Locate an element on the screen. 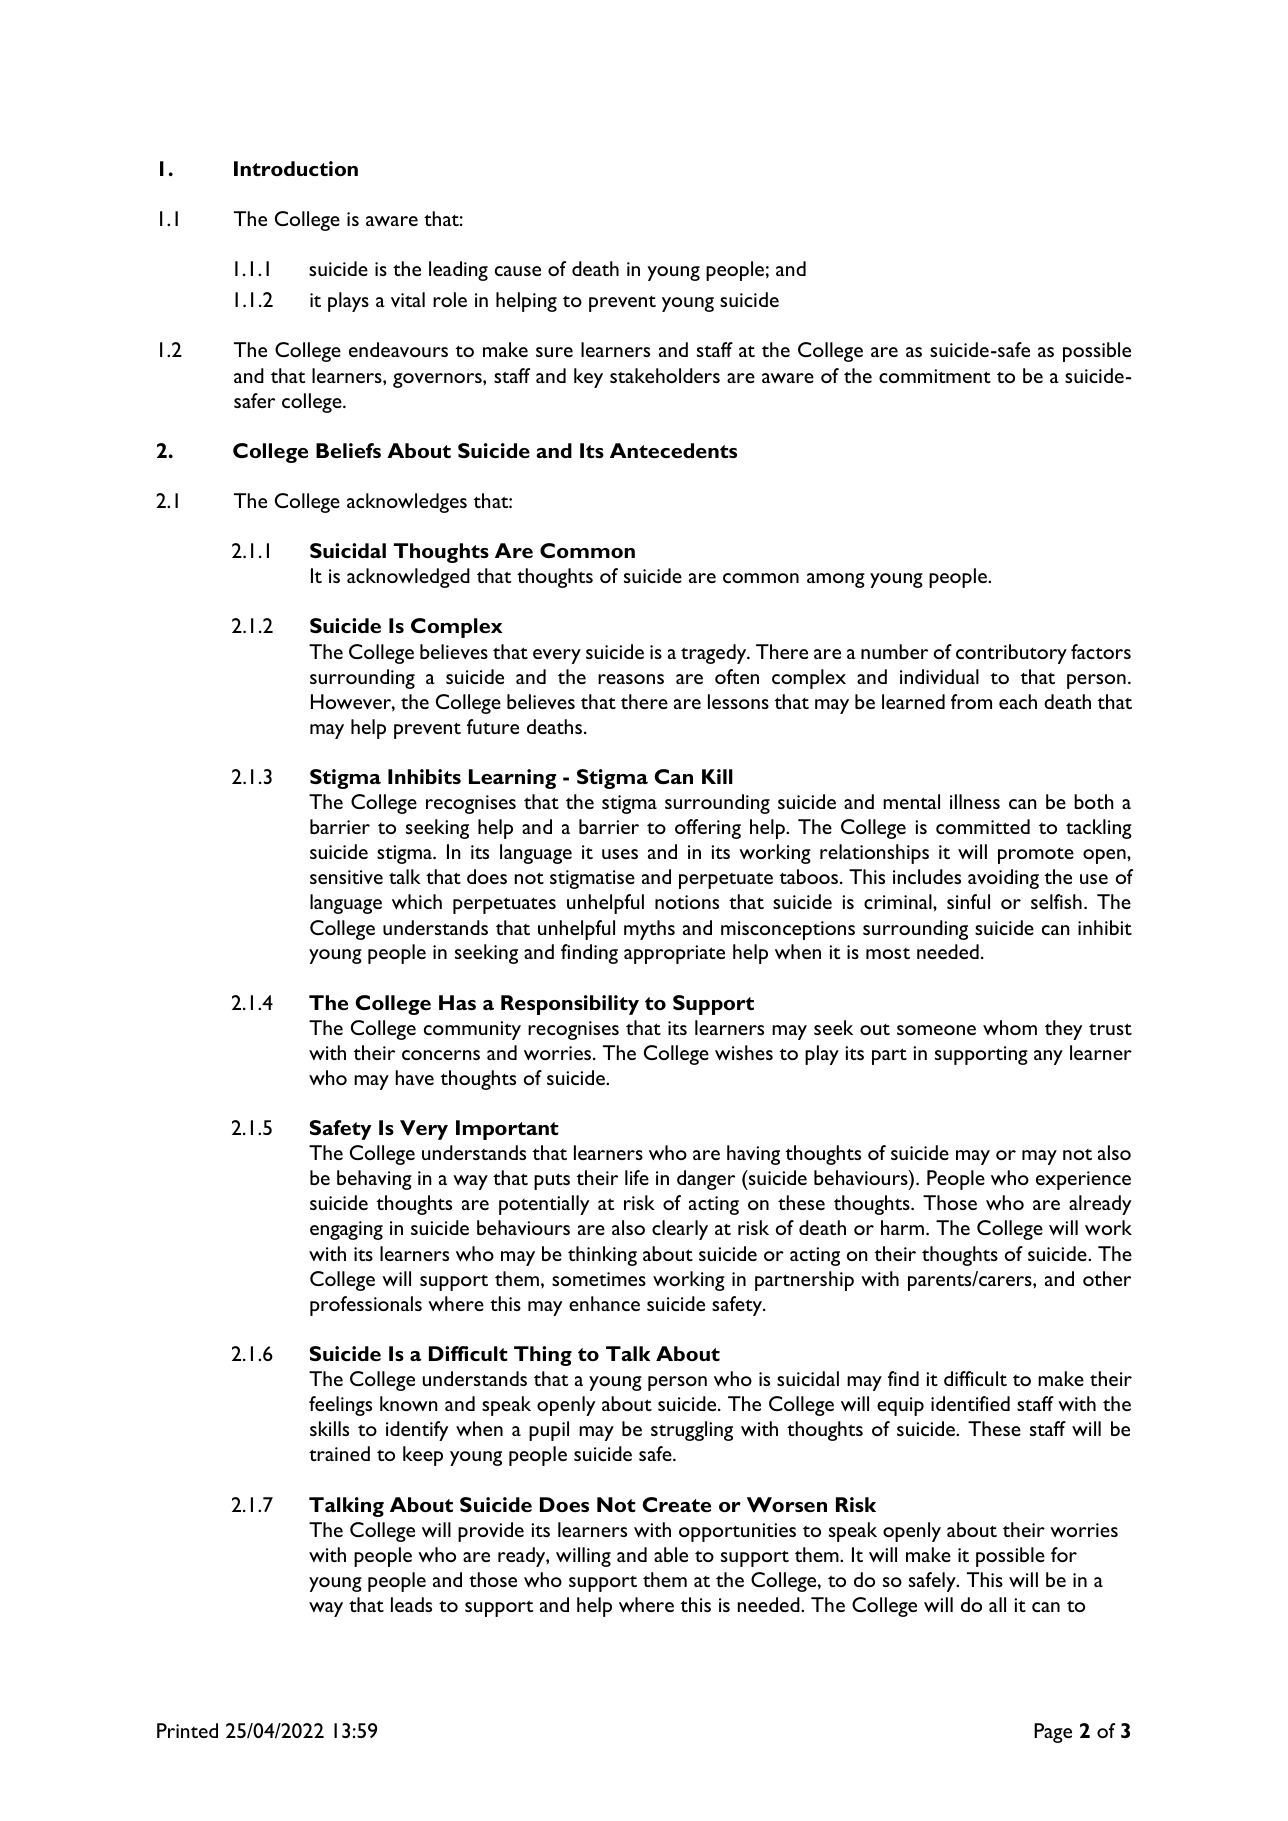 The height and width of the screenshot is (1821, 1288). Page is located at coordinates (1053, 1733).
